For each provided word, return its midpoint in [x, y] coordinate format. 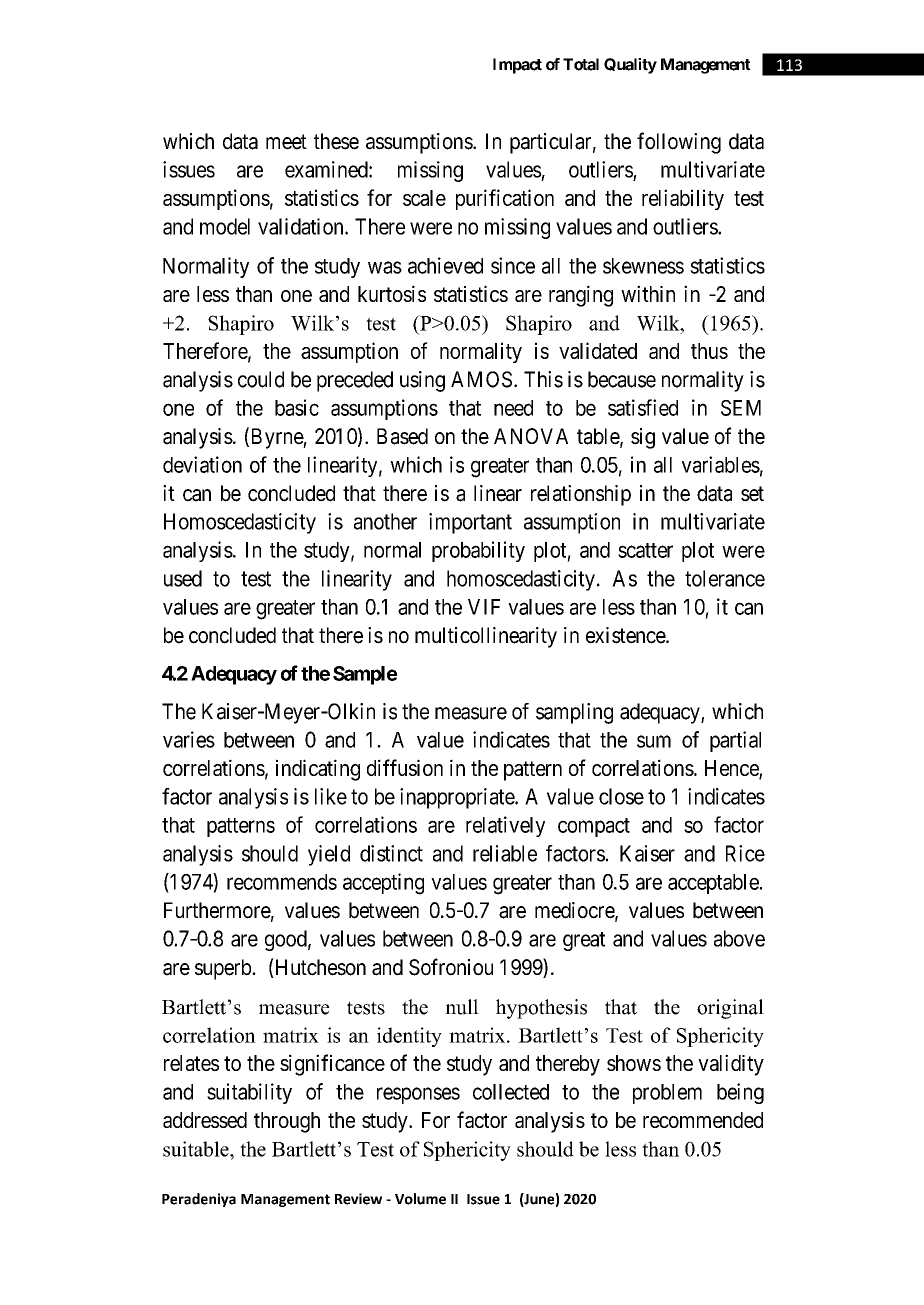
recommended [703, 1120]
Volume [420, 1199]
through [287, 1122]
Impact [517, 66]
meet [286, 142]
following [679, 143]
